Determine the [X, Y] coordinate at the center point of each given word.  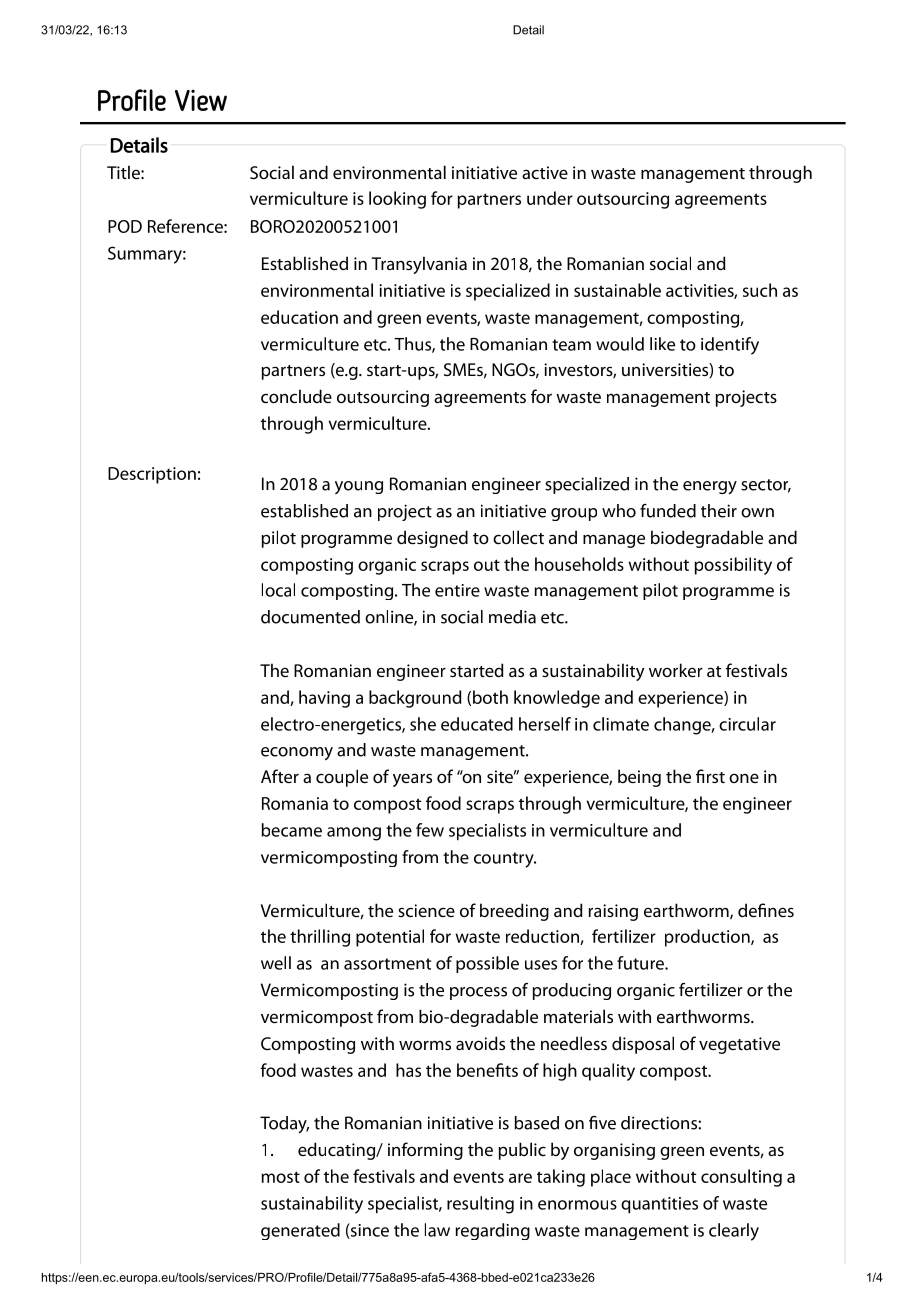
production [708, 938]
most [281, 1177]
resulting [480, 1205]
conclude [296, 396]
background [415, 699]
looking [397, 200]
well [276, 963]
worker [676, 670]
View [201, 100]
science [426, 910]
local [278, 590]
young [359, 487]
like [662, 344]
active [545, 172]
